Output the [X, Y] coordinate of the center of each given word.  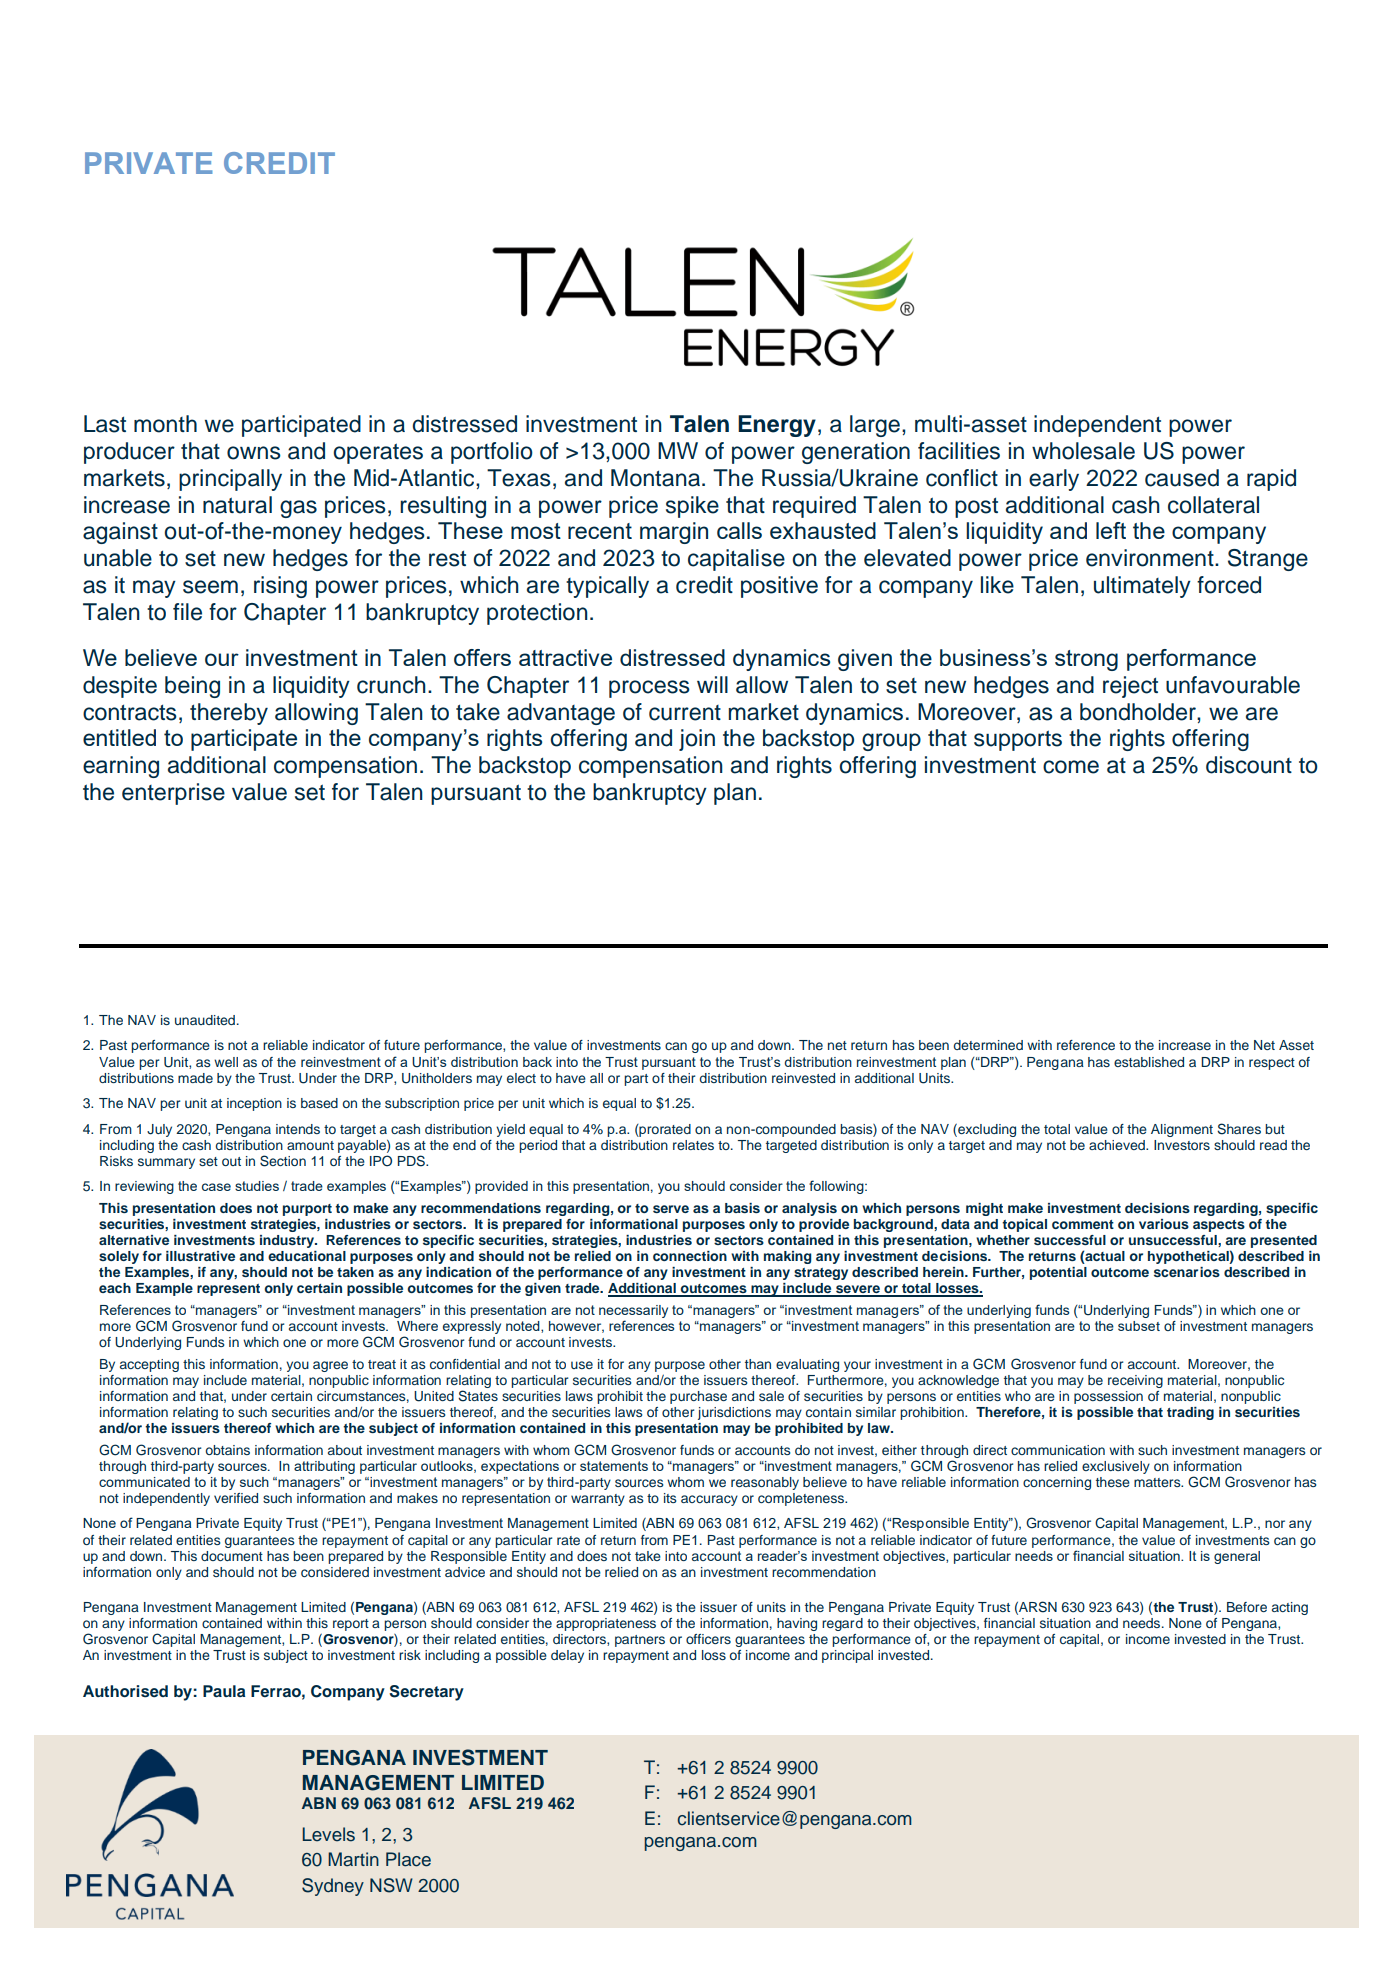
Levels [328, 1834]
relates [693, 1145]
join [697, 740]
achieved [1118, 1145]
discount [1249, 765]
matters [1158, 1482]
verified [236, 1498]
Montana [657, 478]
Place [408, 1859]
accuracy [709, 1500]
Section [283, 1161]
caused [1182, 478]
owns [254, 453]
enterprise [173, 794]
